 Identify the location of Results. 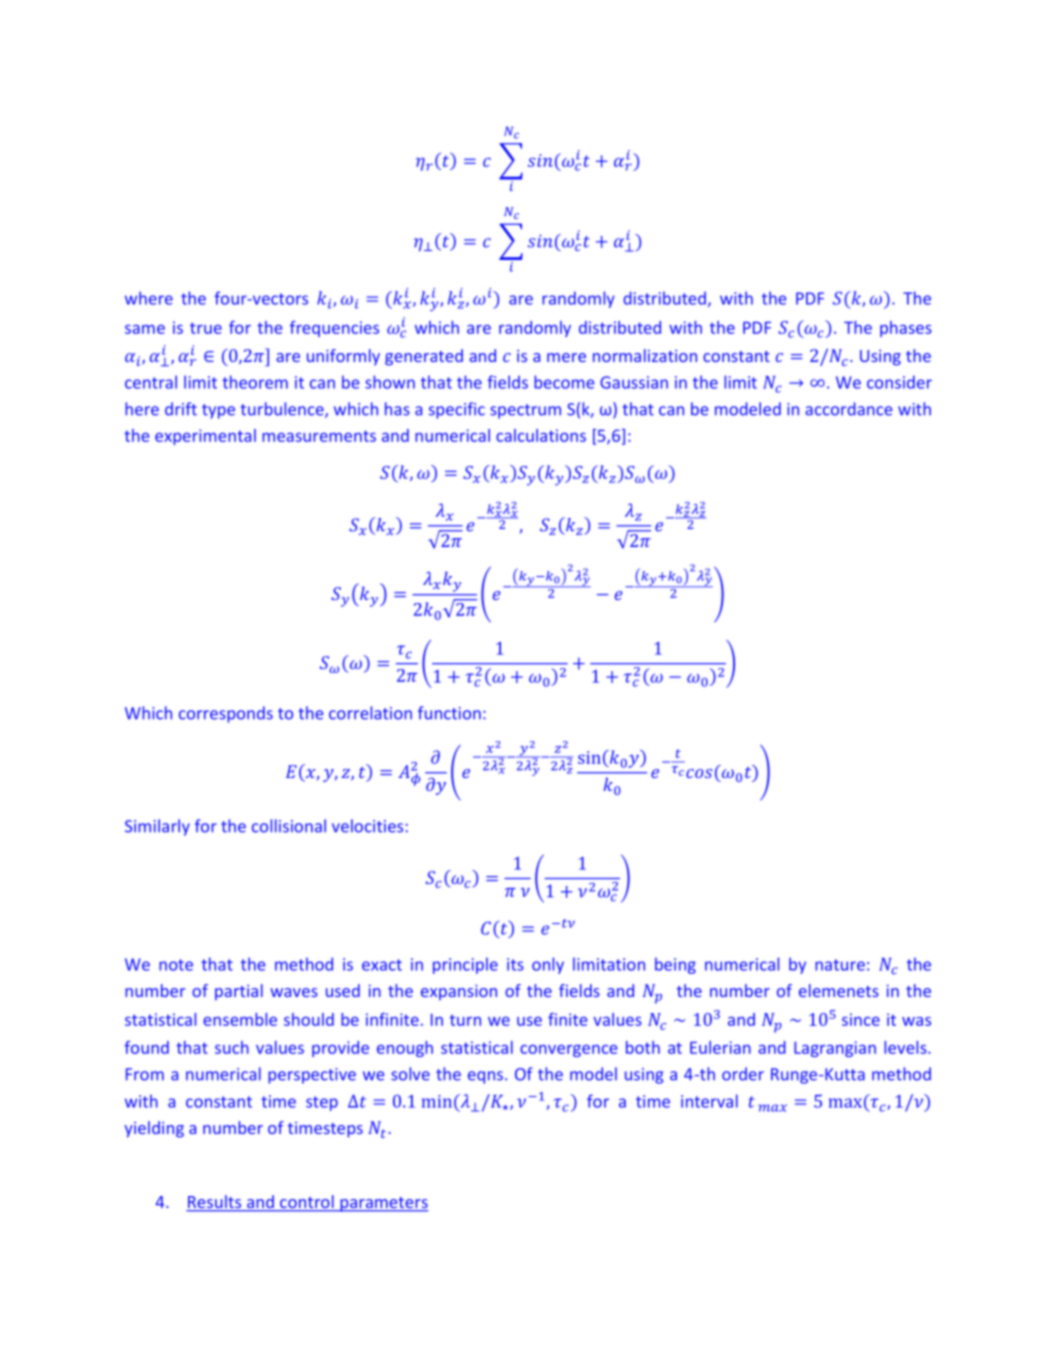
(215, 1203).
